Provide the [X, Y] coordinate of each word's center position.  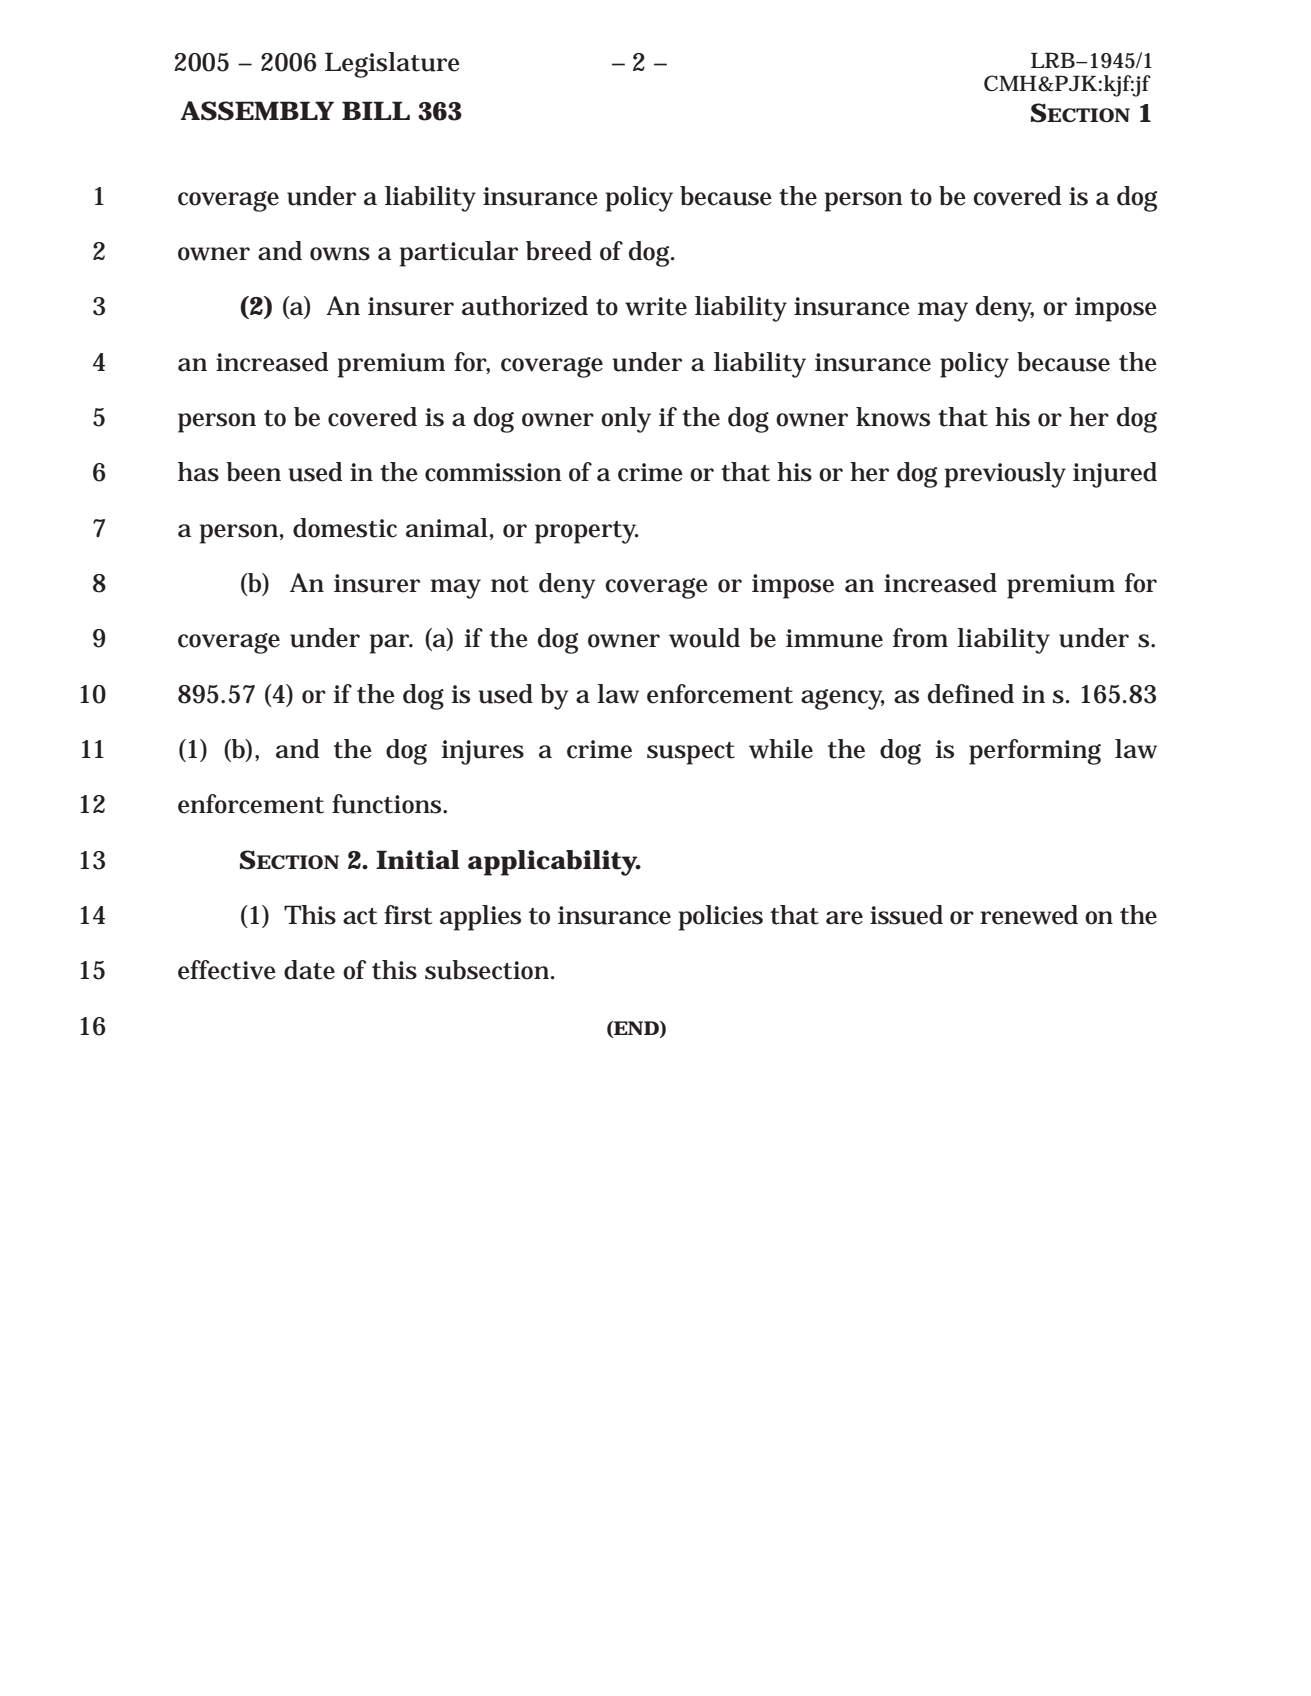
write [656, 306]
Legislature [392, 65]
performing [1035, 752]
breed [559, 251]
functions [388, 804]
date [309, 970]
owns [340, 254]
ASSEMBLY [257, 111]
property [587, 532]
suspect [691, 753]
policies [721, 918]
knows [893, 417]
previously [1005, 475]
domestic [345, 528]
